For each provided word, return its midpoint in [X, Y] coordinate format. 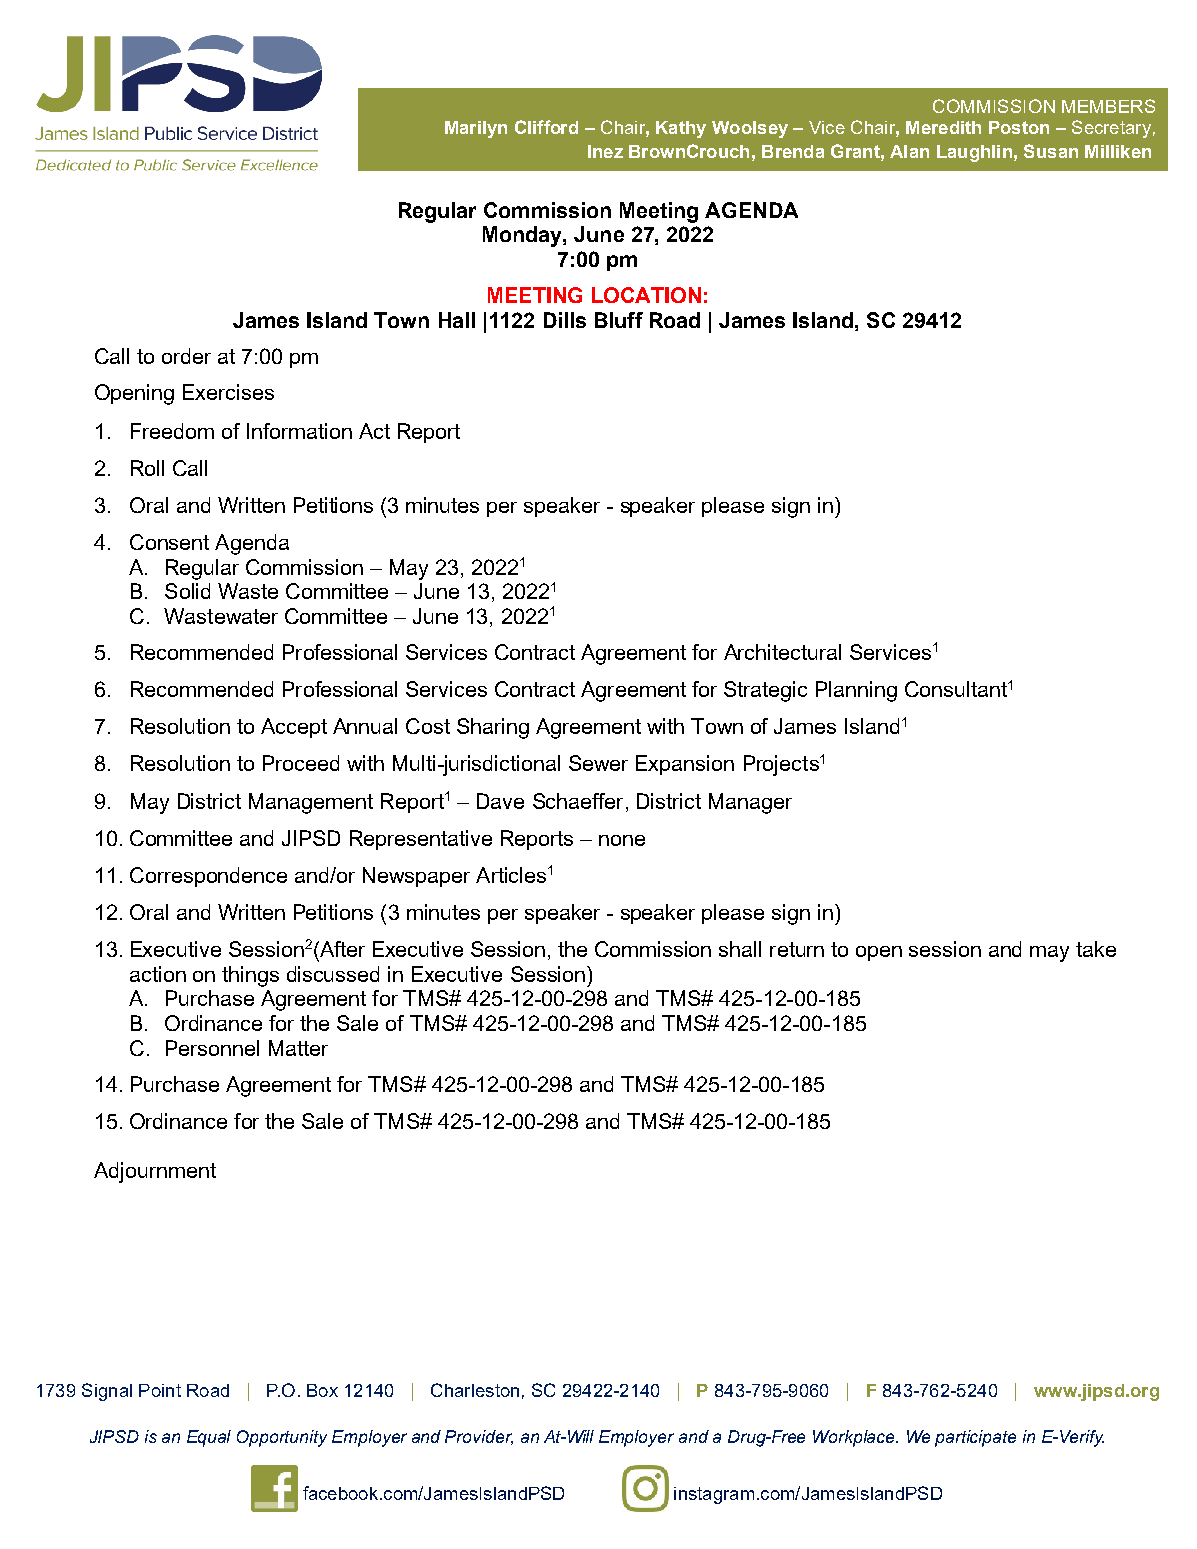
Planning [856, 691]
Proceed [301, 763]
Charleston [475, 1390]
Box [322, 1390]
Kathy [681, 129]
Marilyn [476, 129]
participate [975, 1438]
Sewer [598, 763]
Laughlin [974, 153]
